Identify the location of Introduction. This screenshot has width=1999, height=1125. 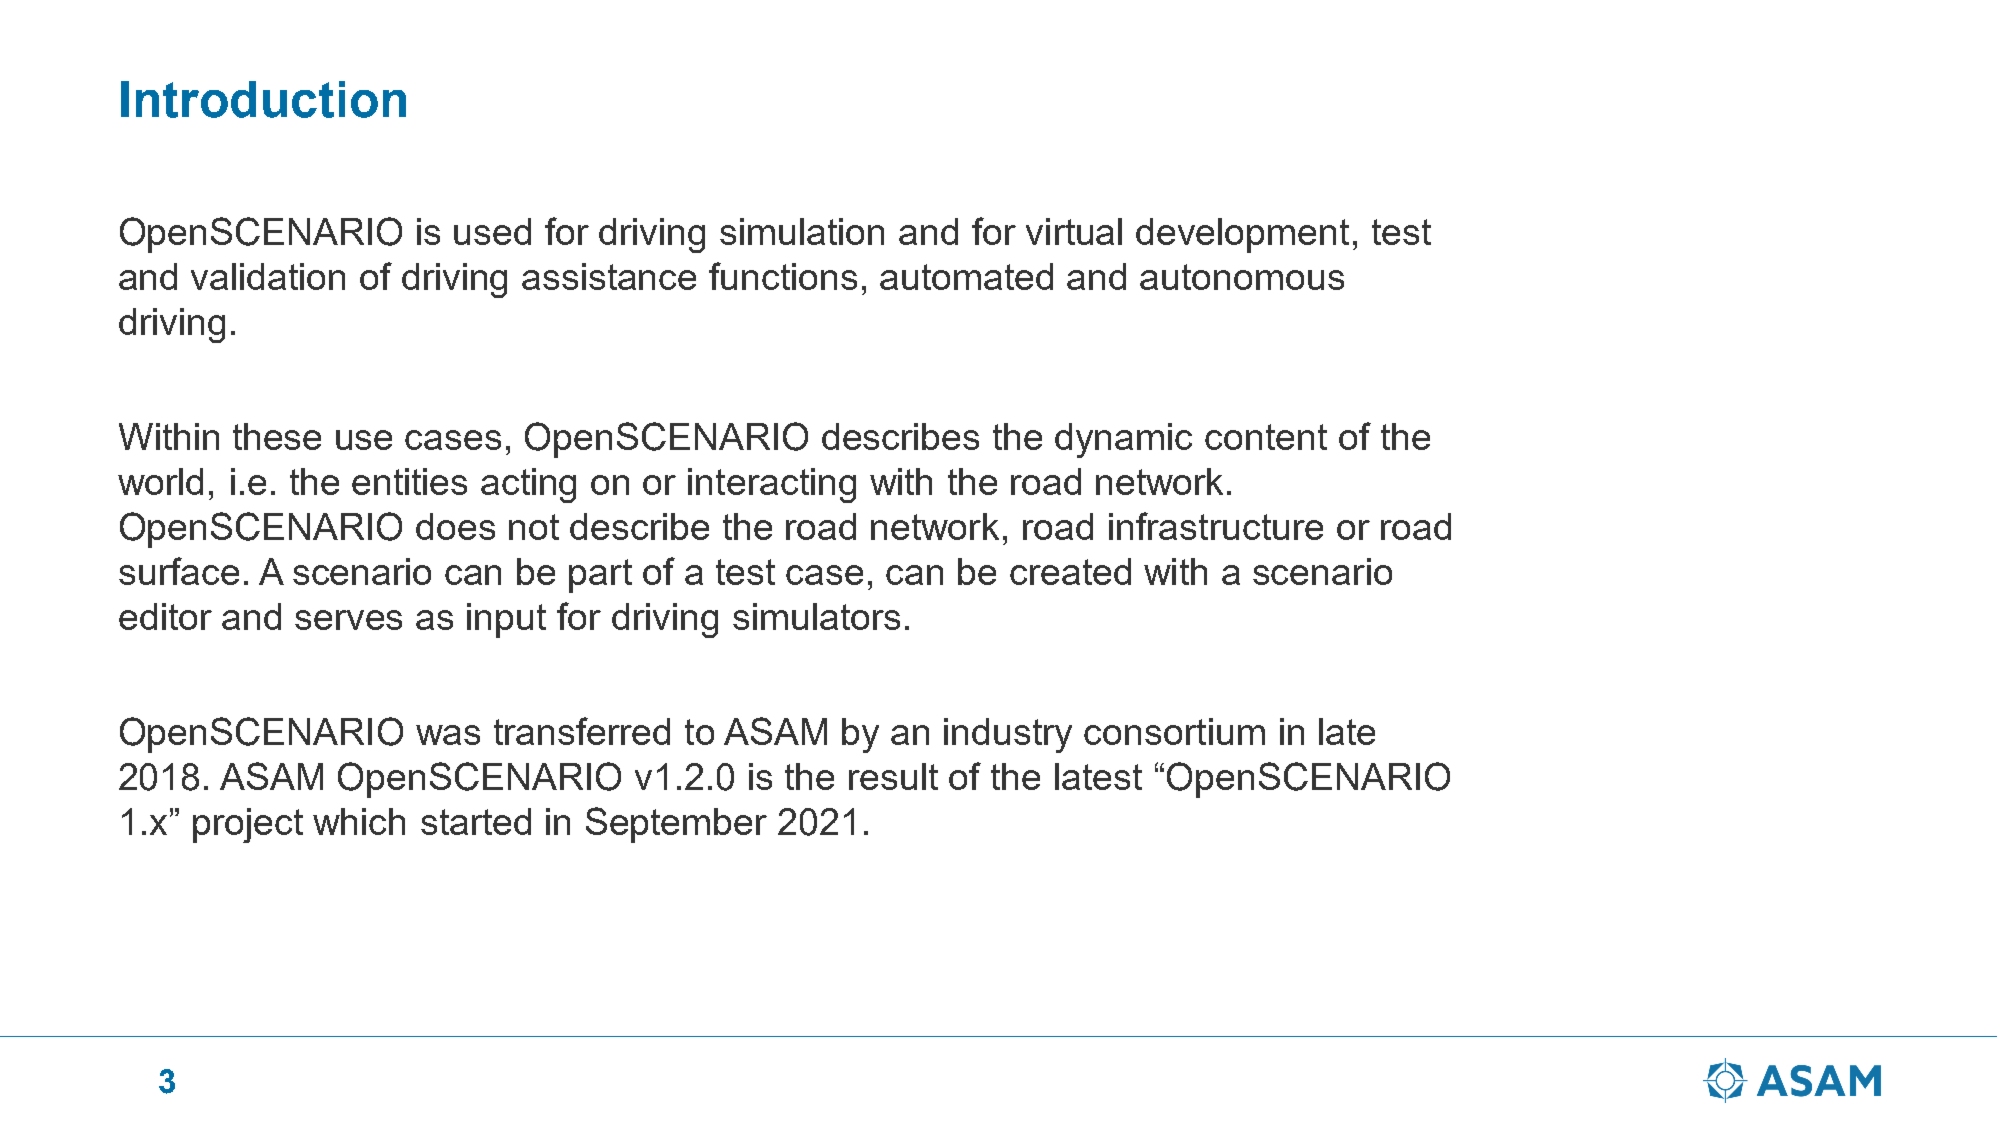
(263, 99).
